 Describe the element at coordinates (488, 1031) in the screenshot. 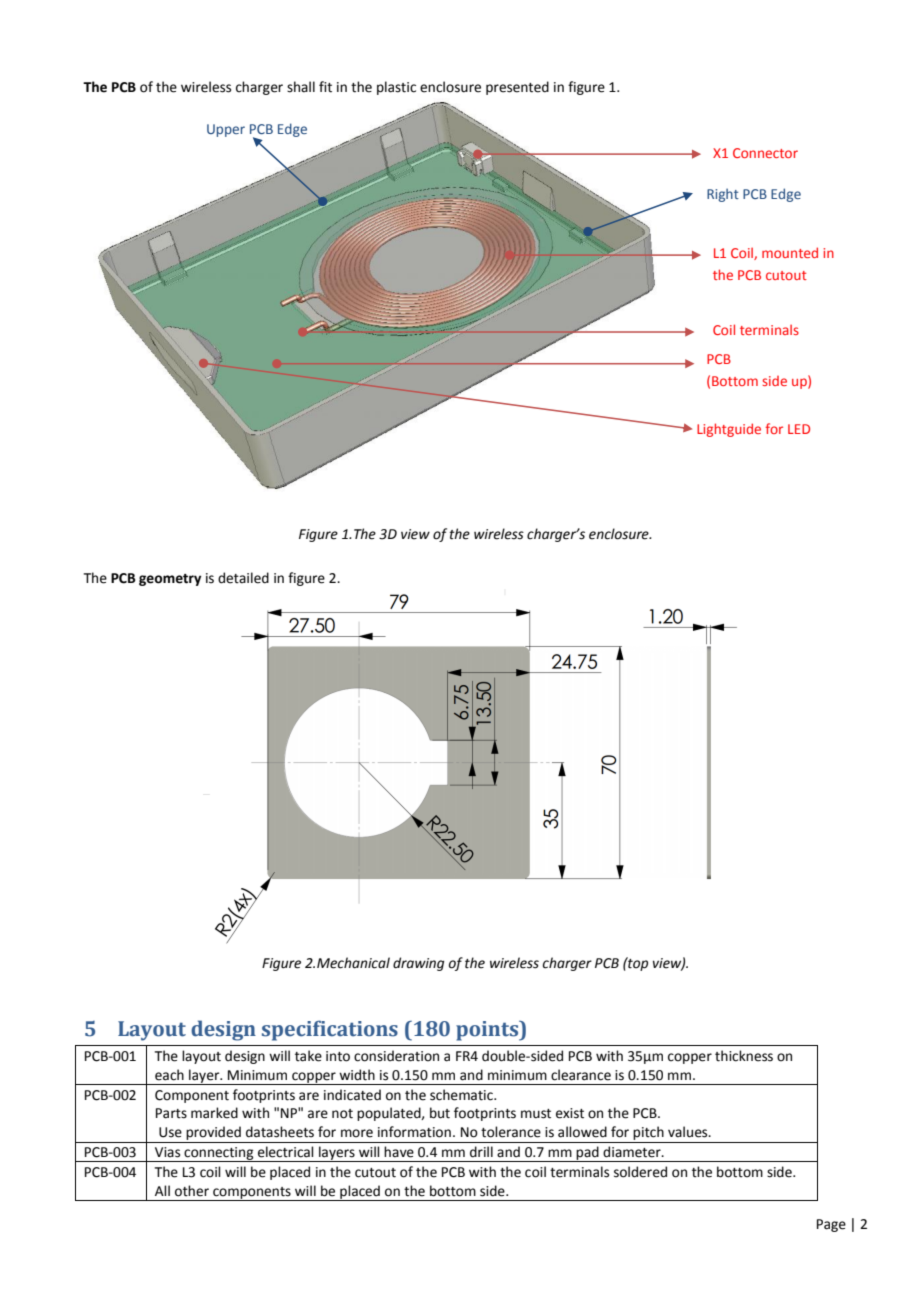

I see `points` at that location.
